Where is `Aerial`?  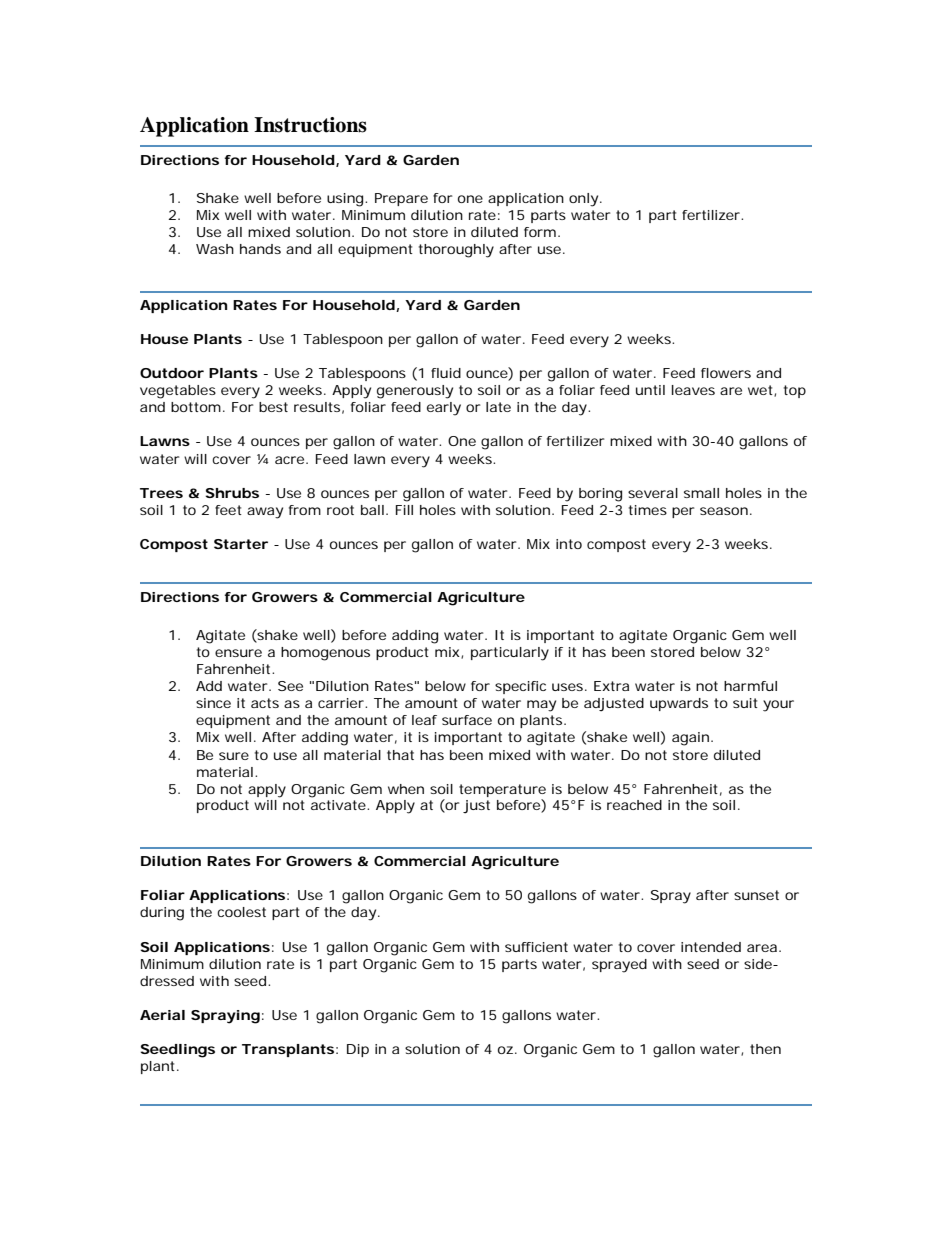
Aerial is located at coordinates (162, 1015).
